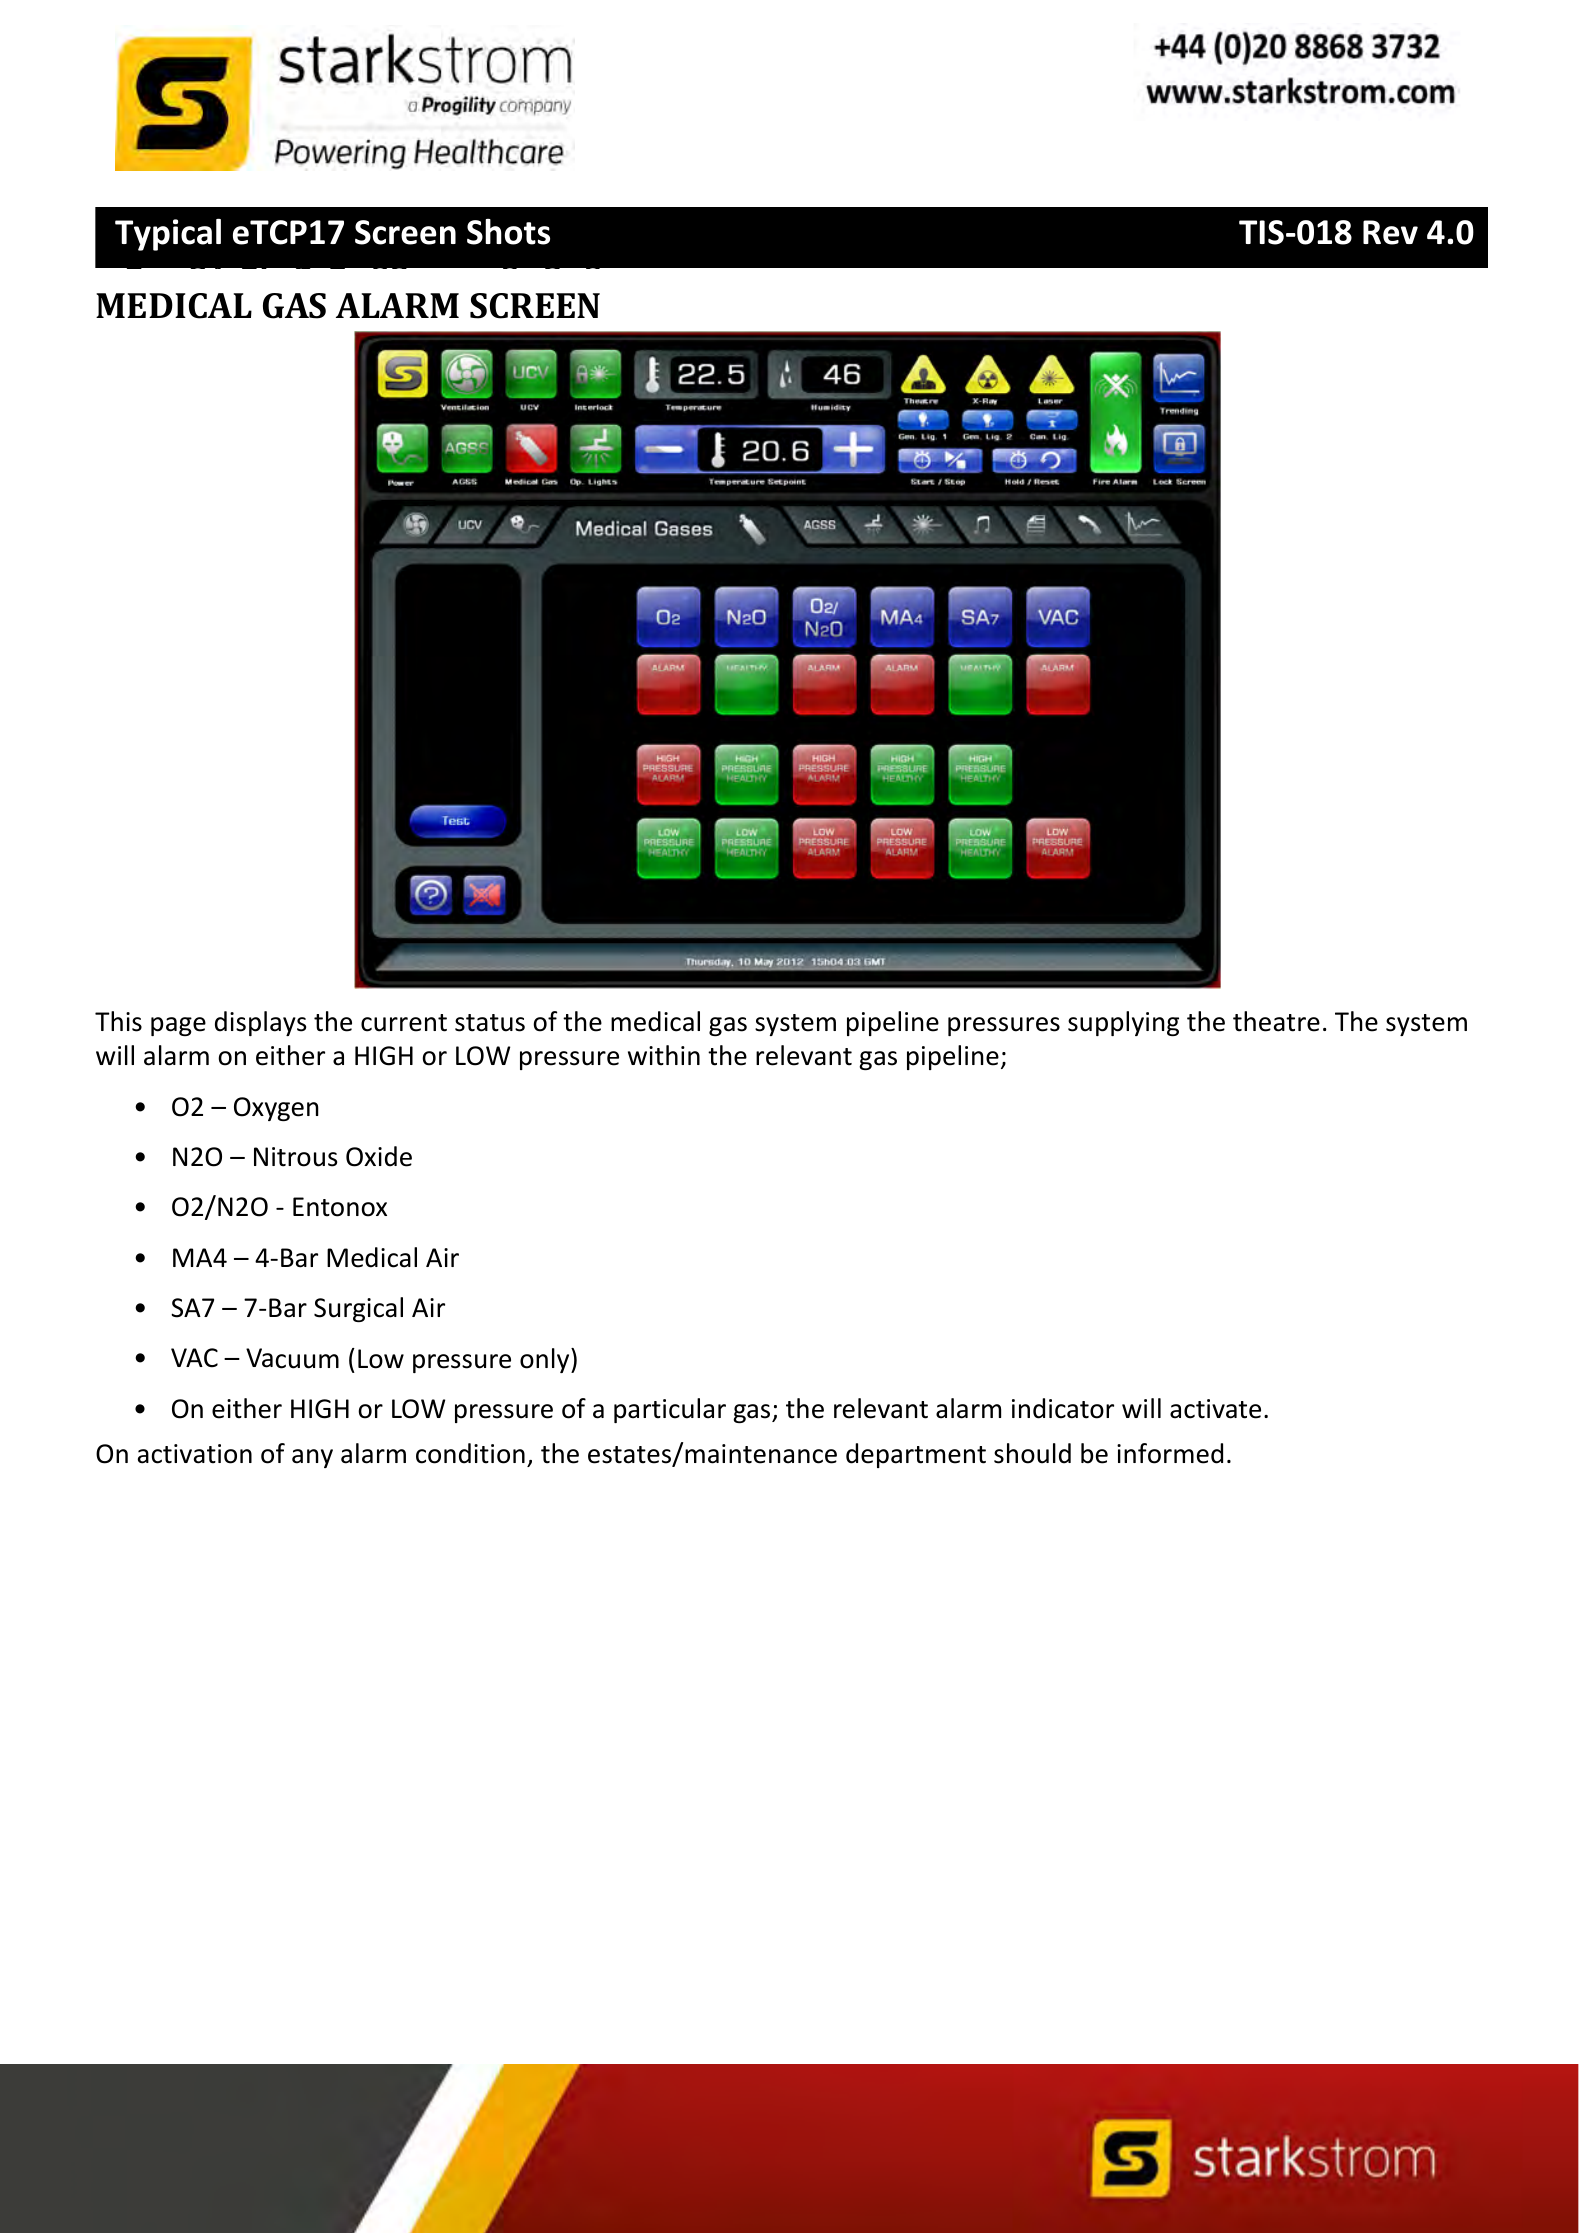  What do you see at coordinates (1276, 1021) in the document?
I see `theatre` at bounding box center [1276, 1021].
